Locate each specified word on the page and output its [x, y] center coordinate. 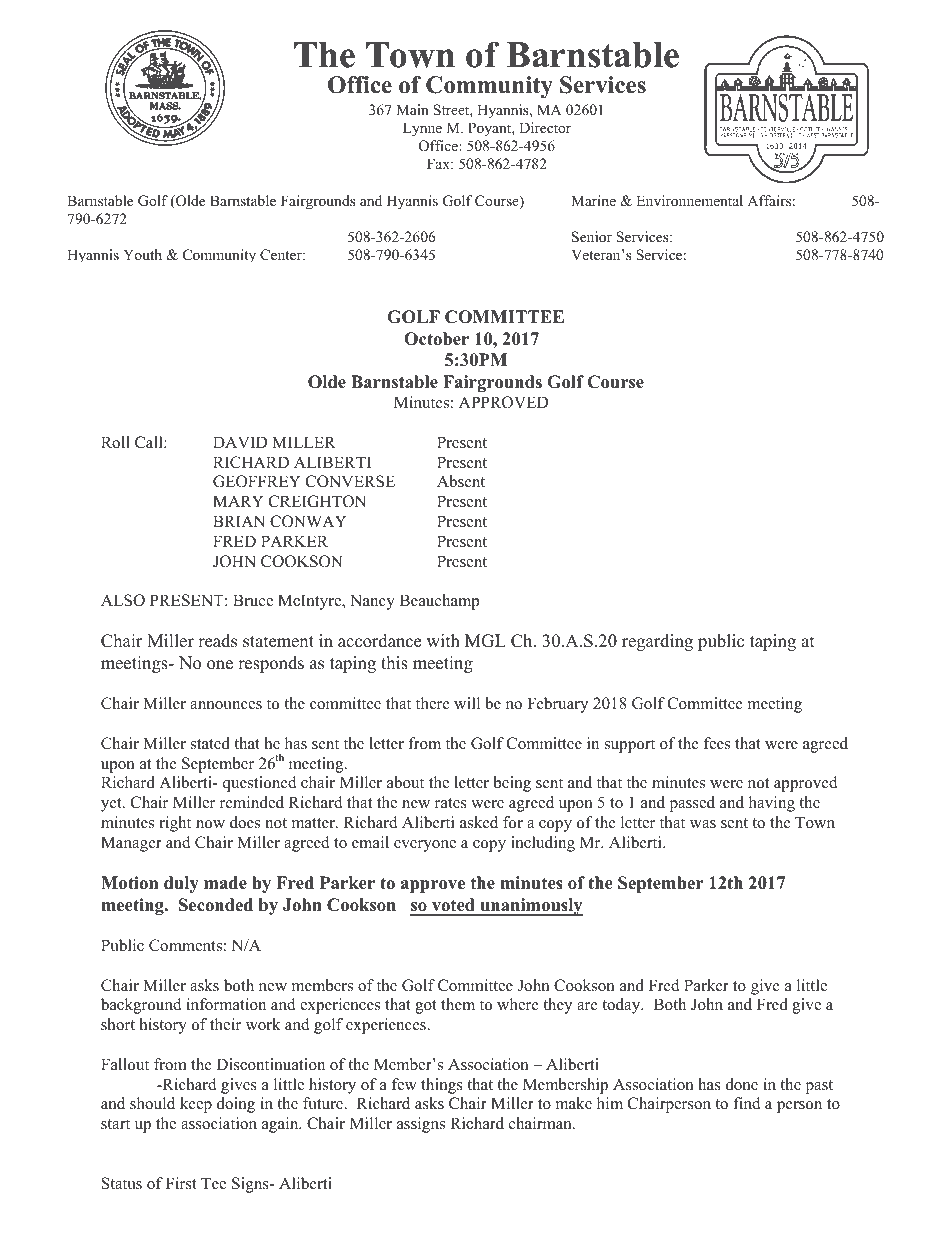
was [703, 824]
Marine [593, 200]
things [442, 1086]
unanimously [530, 907]
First [181, 1183]
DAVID [240, 442]
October [436, 339]
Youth [142, 254]
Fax [439, 163]
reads [217, 641]
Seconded [216, 905]
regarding [657, 642]
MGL [485, 641]
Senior [592, 237]
